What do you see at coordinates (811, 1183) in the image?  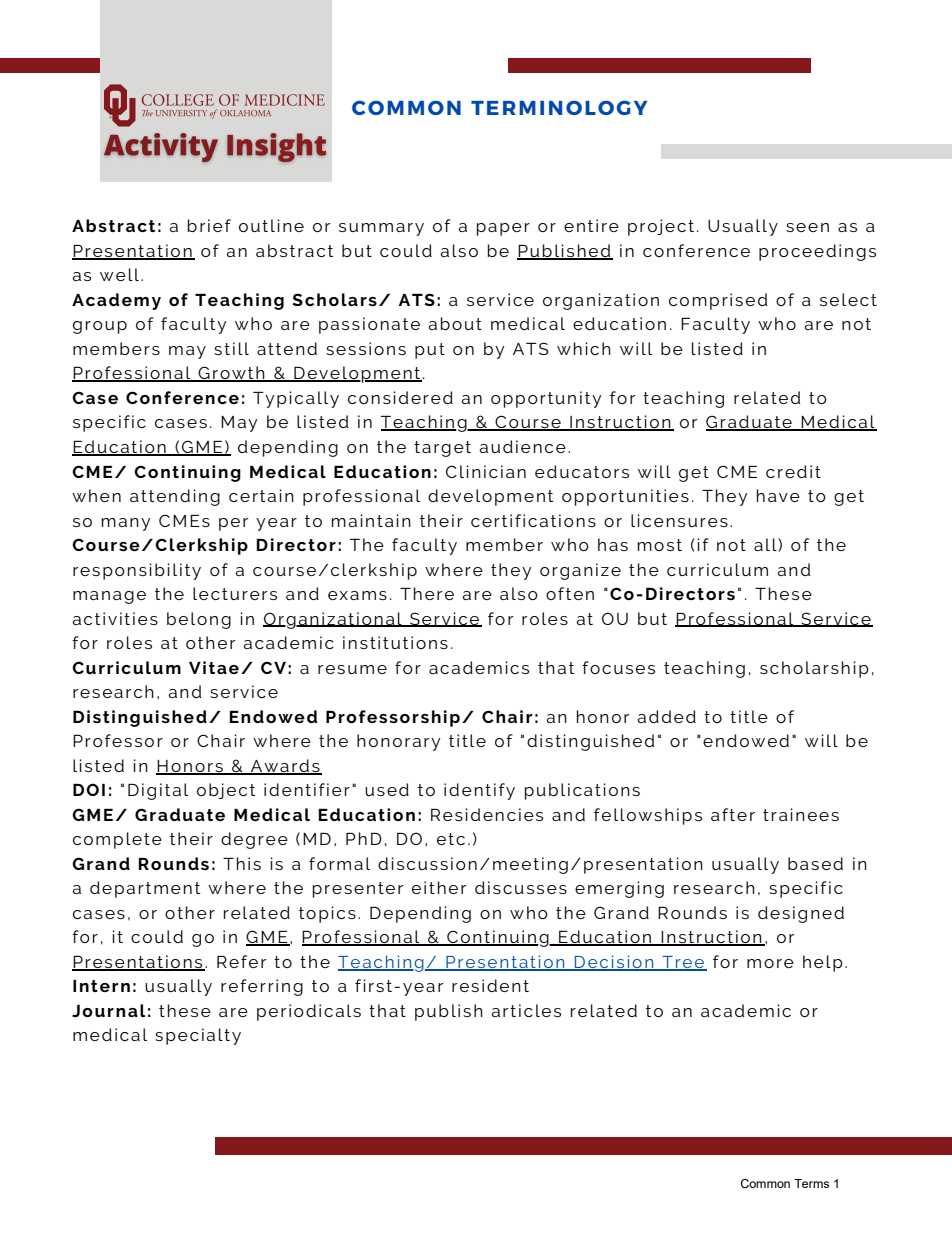 I see `Terms` at bounding box center [811, 1183].
